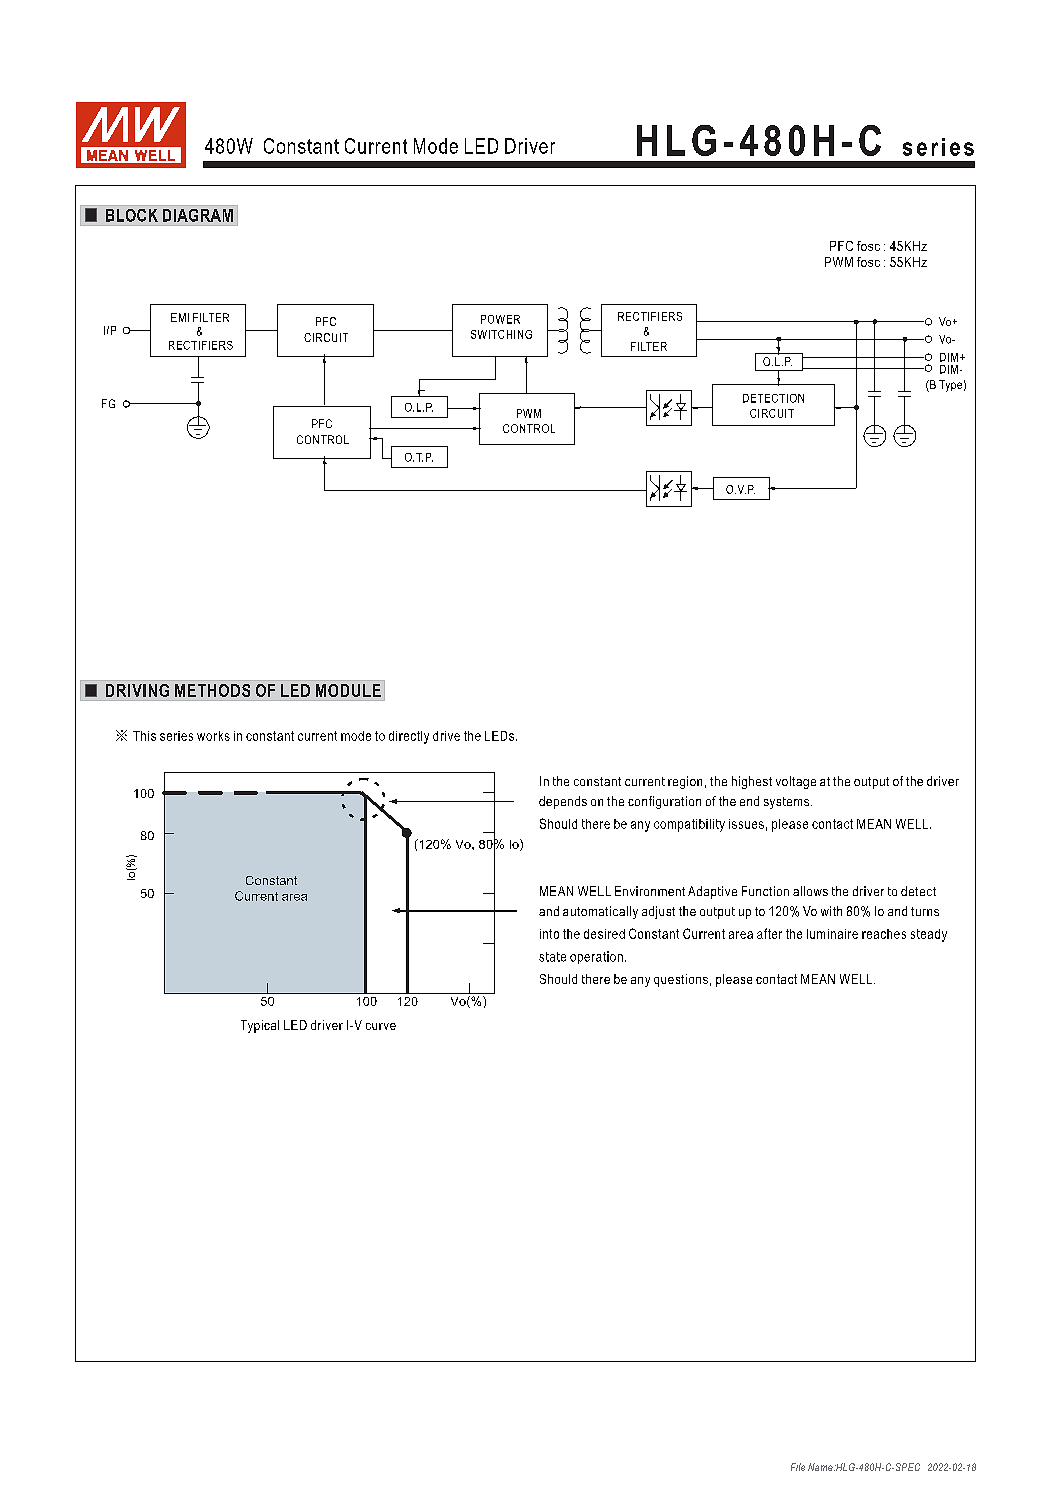 The height and width of the page is (1487, 1051). What do you see at coordinates (552, 957) in the page?
I see `state` at bounding box center [552, 957].
